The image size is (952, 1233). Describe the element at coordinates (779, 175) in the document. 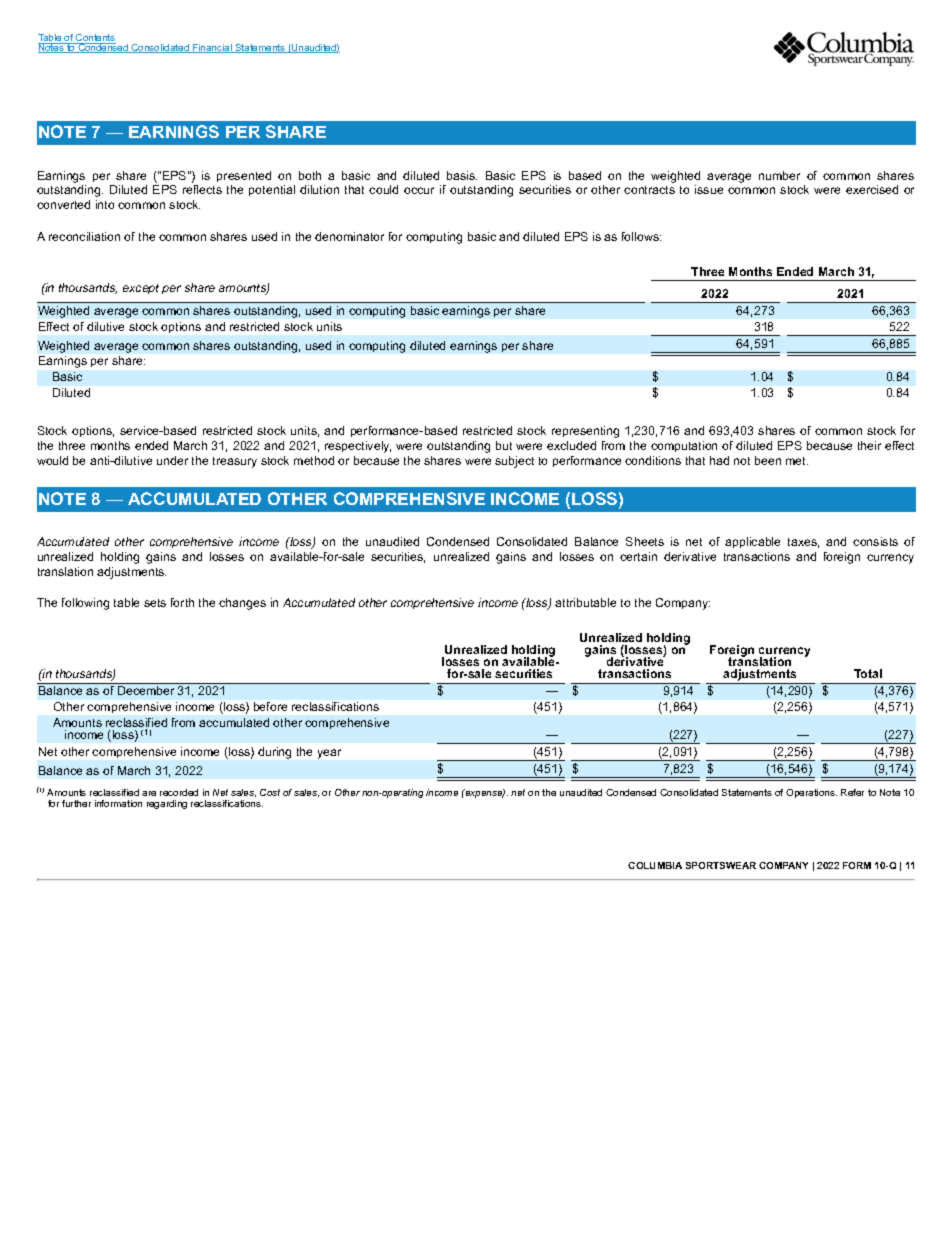

I see `number` at that location.
